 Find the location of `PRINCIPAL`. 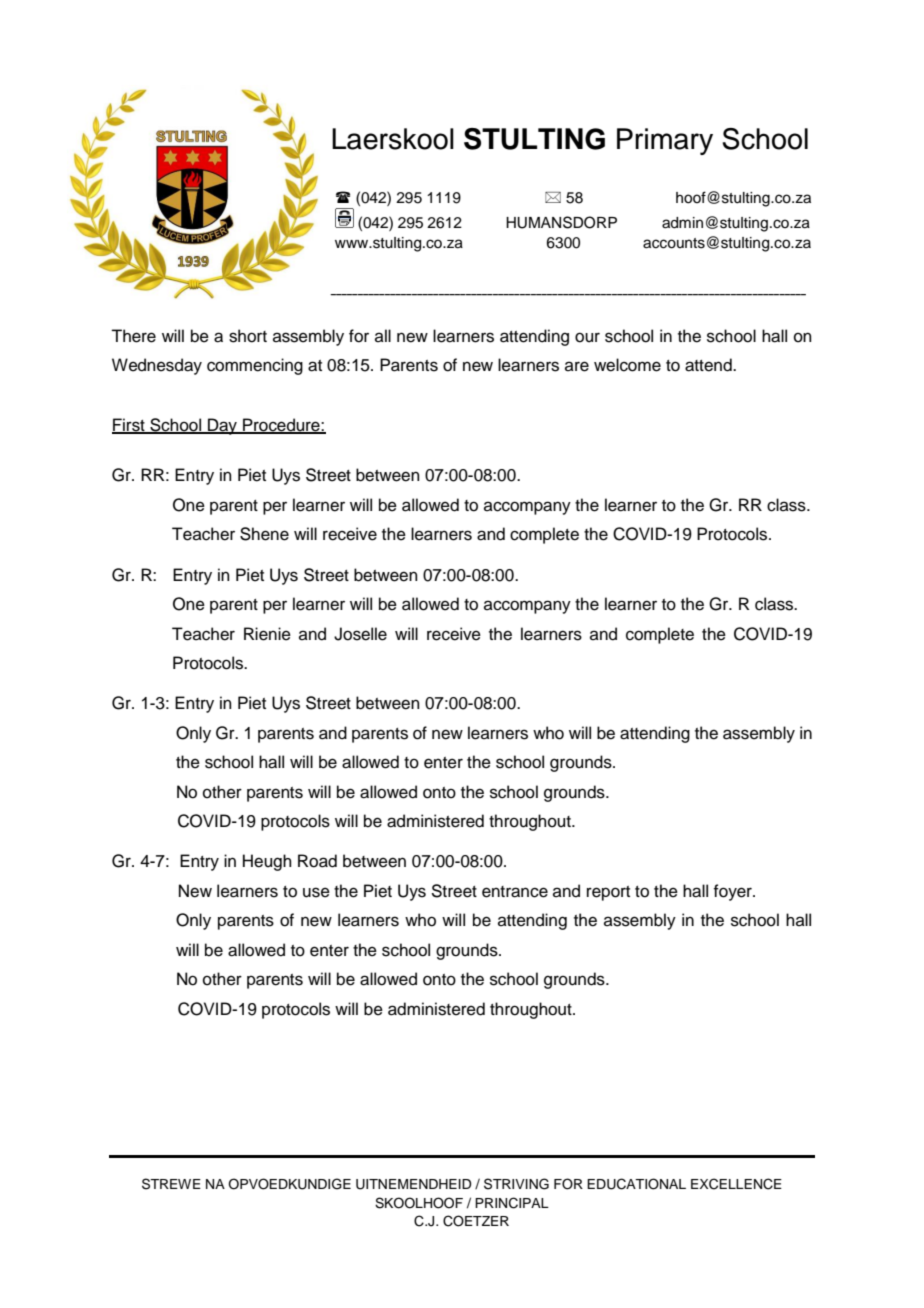

PRINCIPAL is located at coordinates (512, 1203).
